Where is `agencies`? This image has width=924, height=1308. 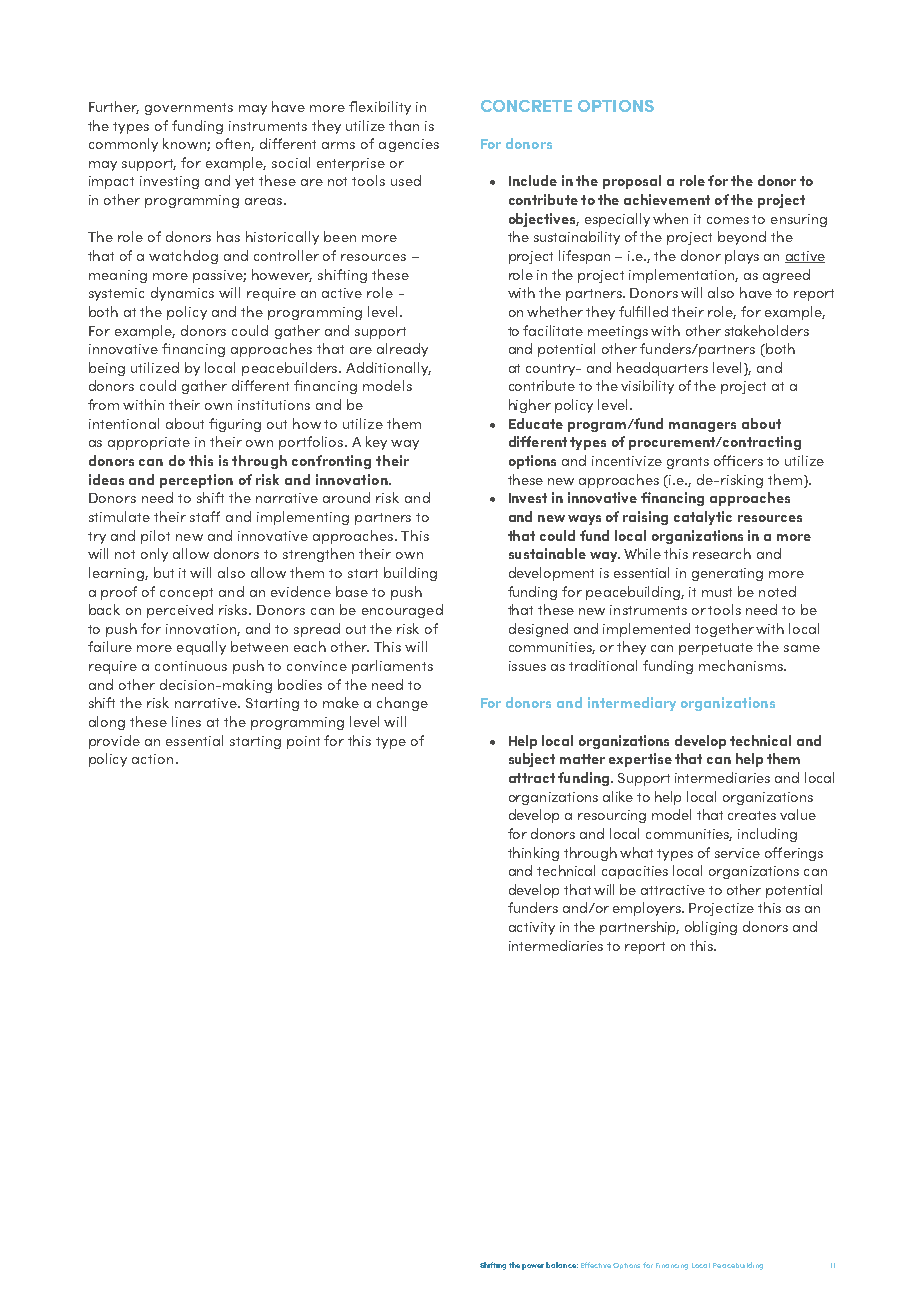 agencies is located at coordinates (409, 145).
